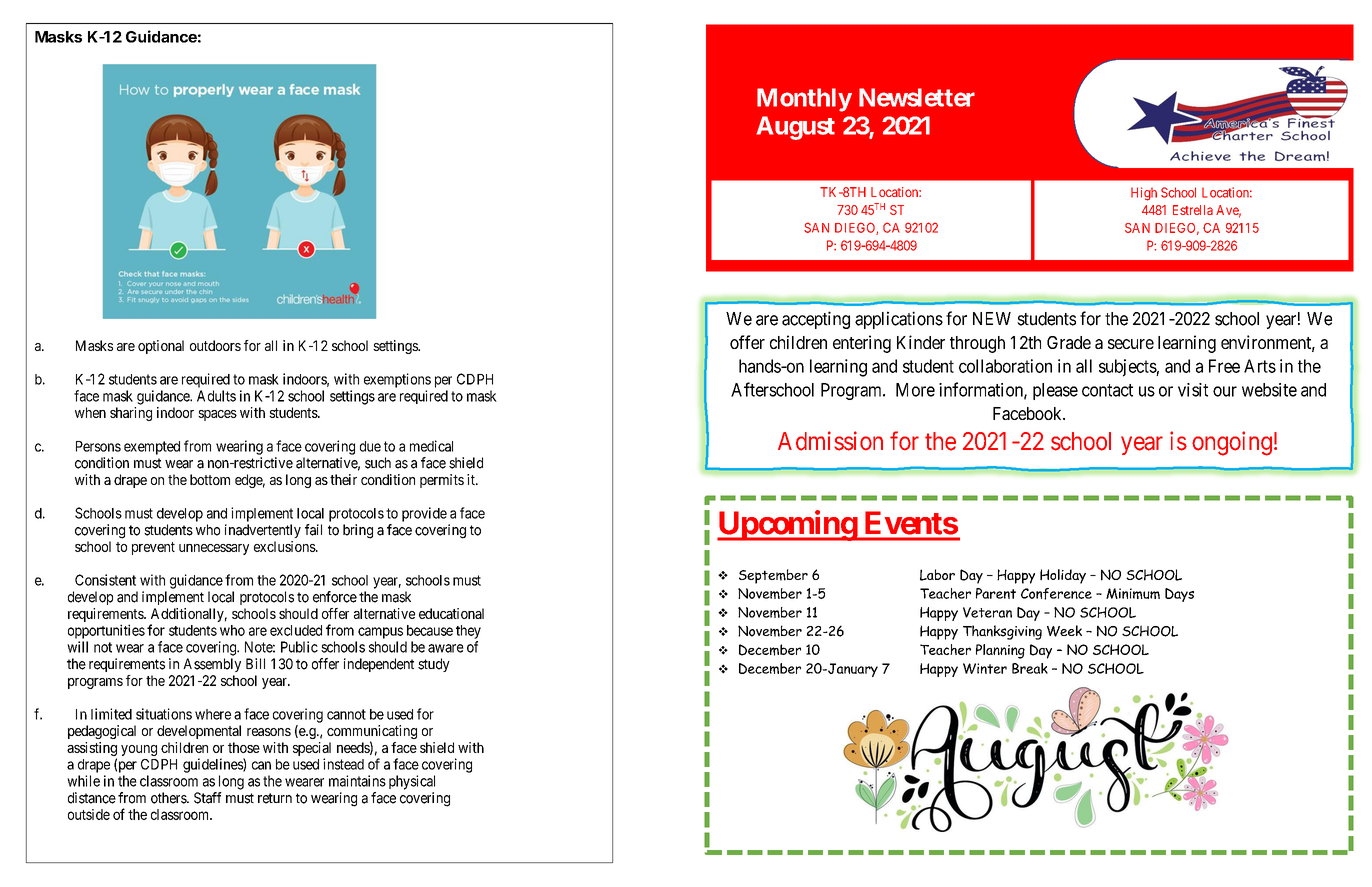 This document has width=1372, height=887. Describe the element at coordinates (773, 576) in the document. I see `September` at that location.
